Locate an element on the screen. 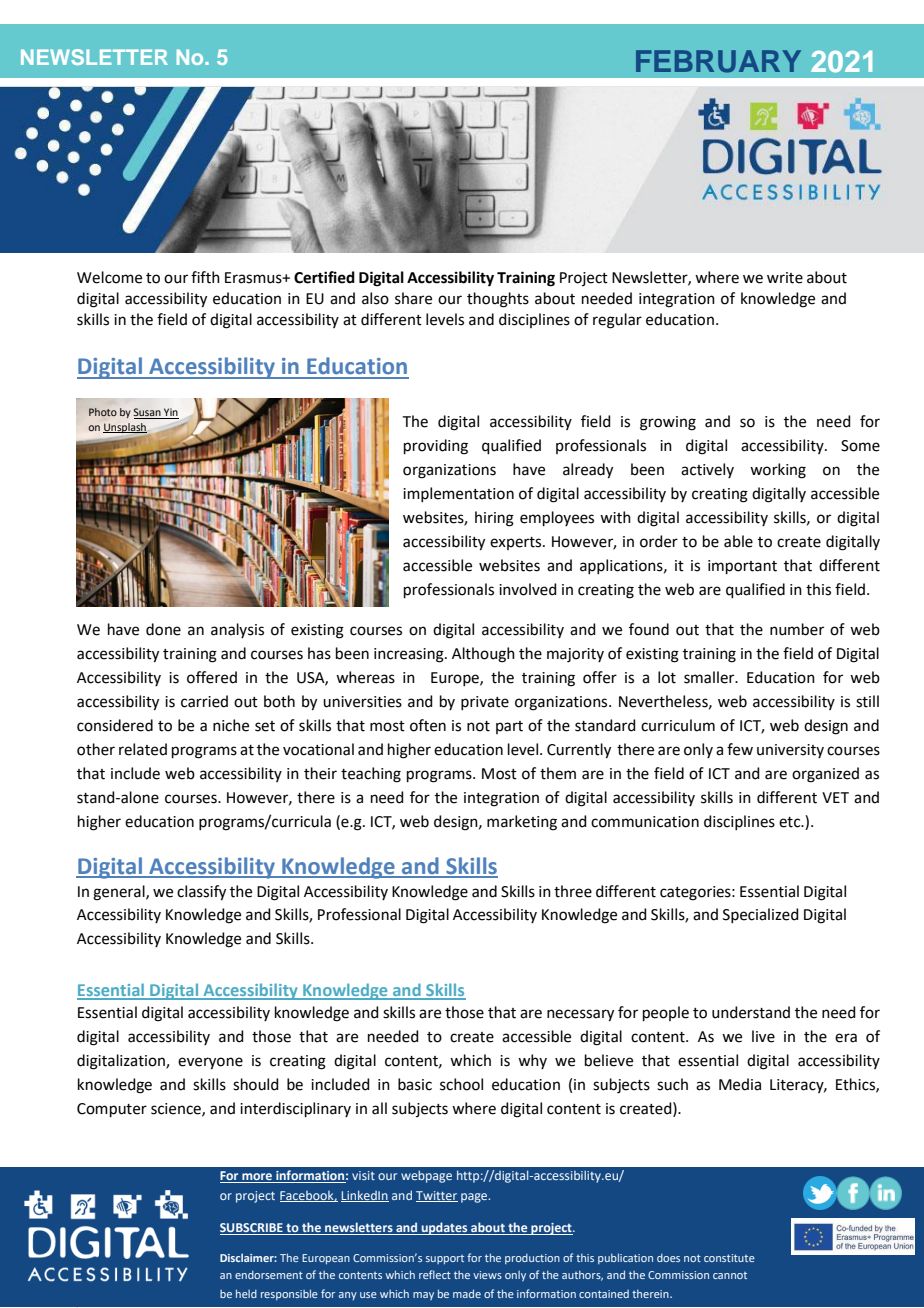  held is located at coordinates (246, 1293).
